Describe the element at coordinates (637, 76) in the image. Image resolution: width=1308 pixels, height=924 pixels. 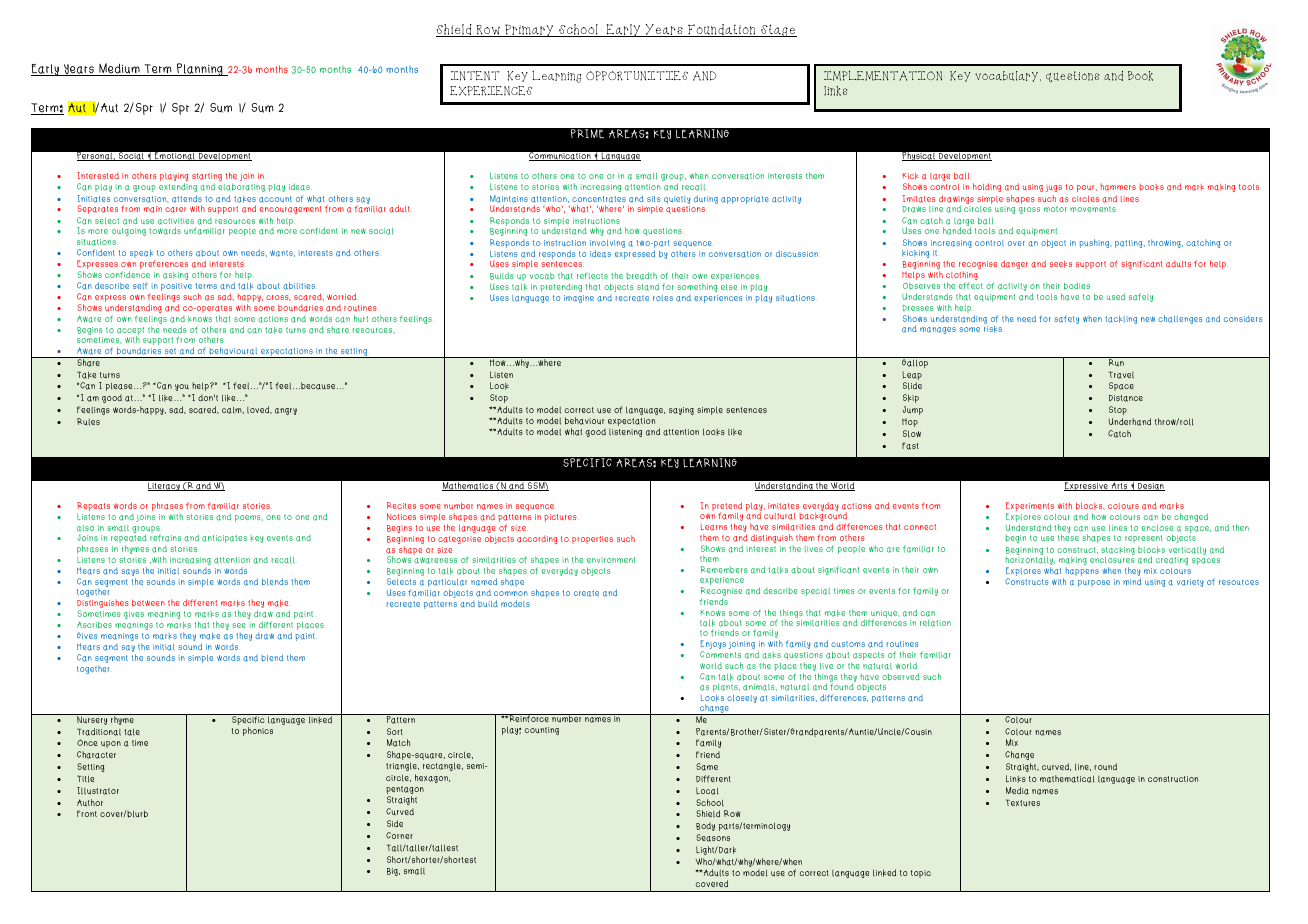
I see `OPPORTUNITIES` at that location.
